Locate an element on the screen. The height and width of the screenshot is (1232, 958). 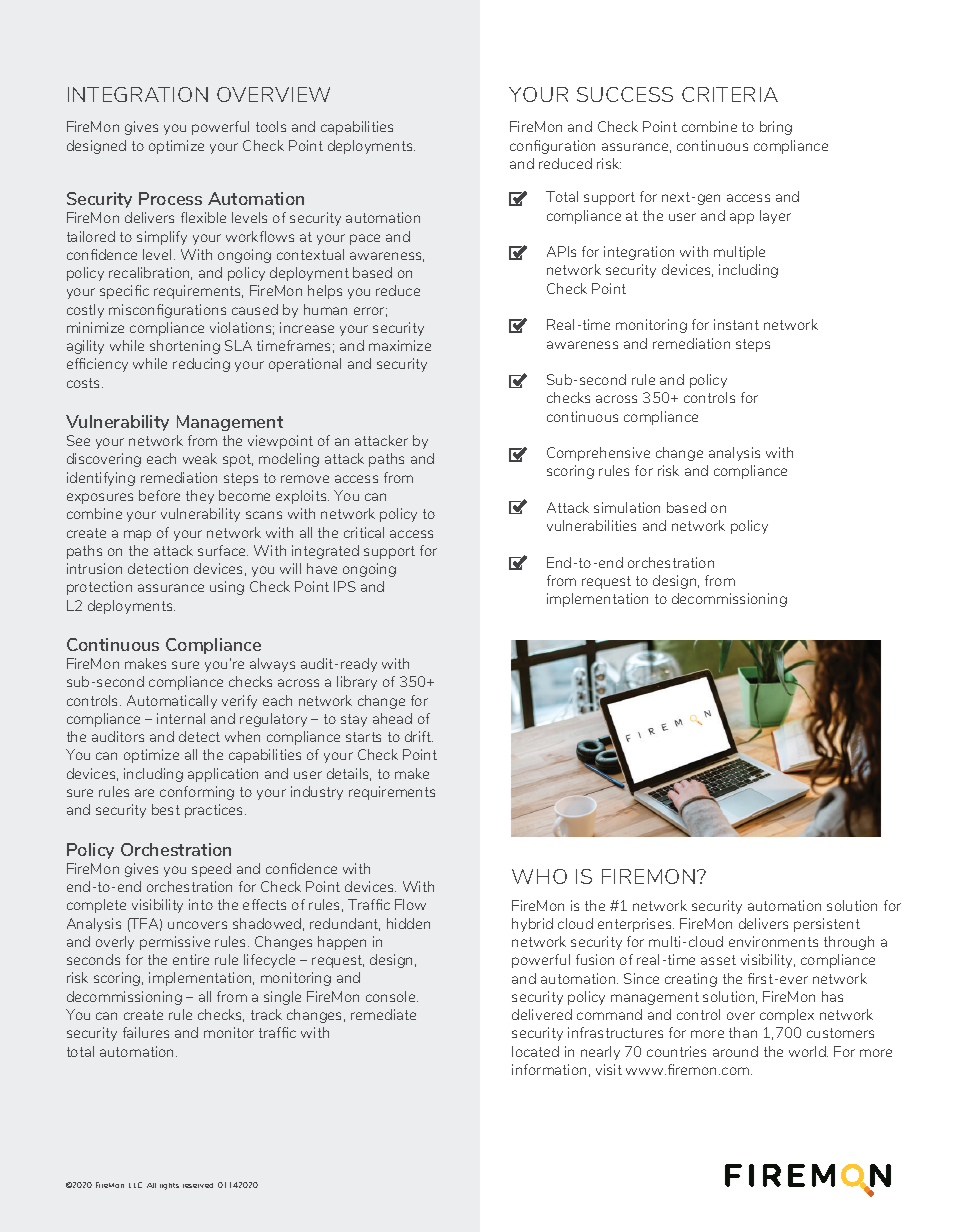
drift is located at coordinates (419, 736).
